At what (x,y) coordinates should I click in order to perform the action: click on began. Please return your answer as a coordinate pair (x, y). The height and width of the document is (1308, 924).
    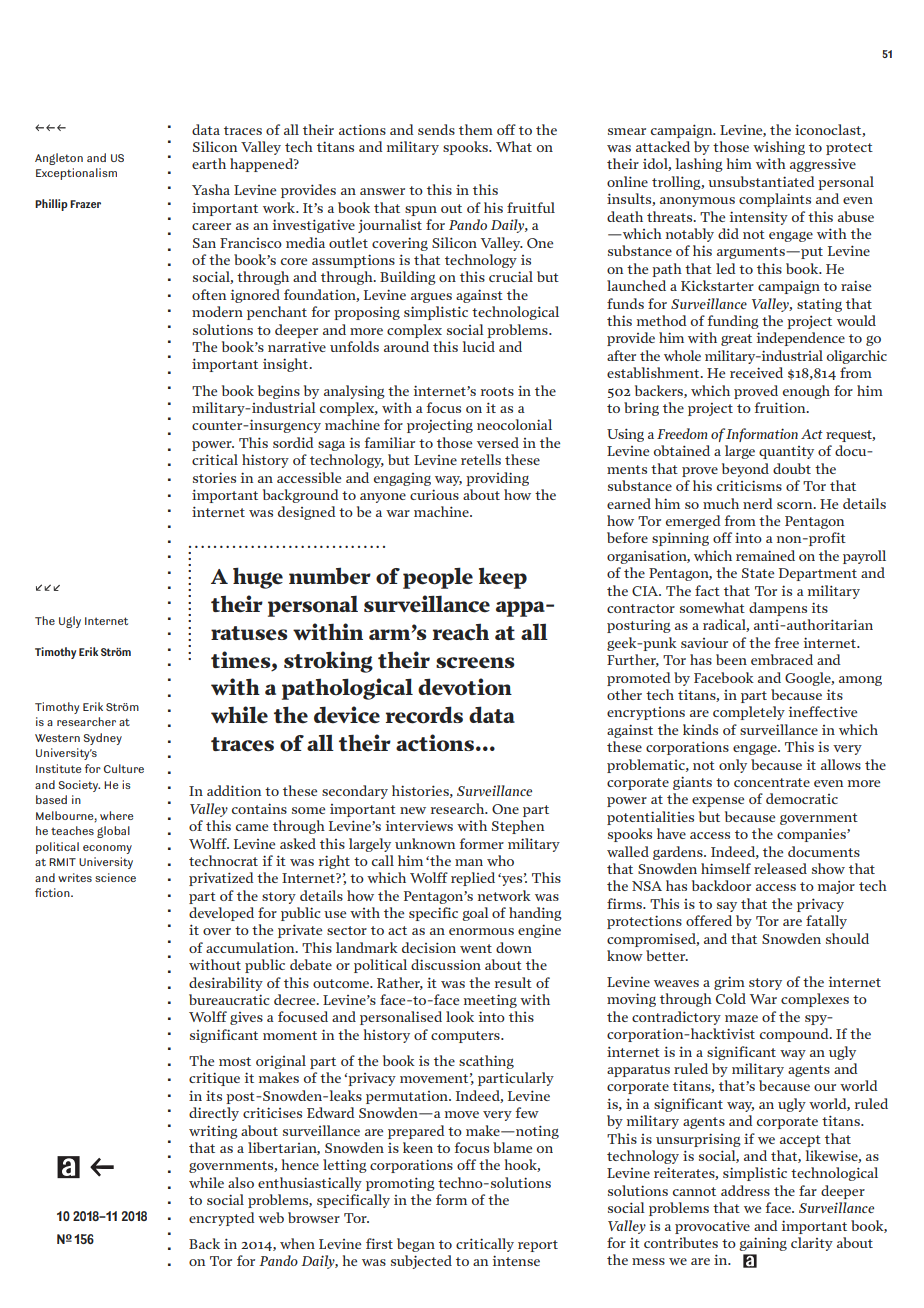
    Looking at the image, I should click on (416, 1245).
